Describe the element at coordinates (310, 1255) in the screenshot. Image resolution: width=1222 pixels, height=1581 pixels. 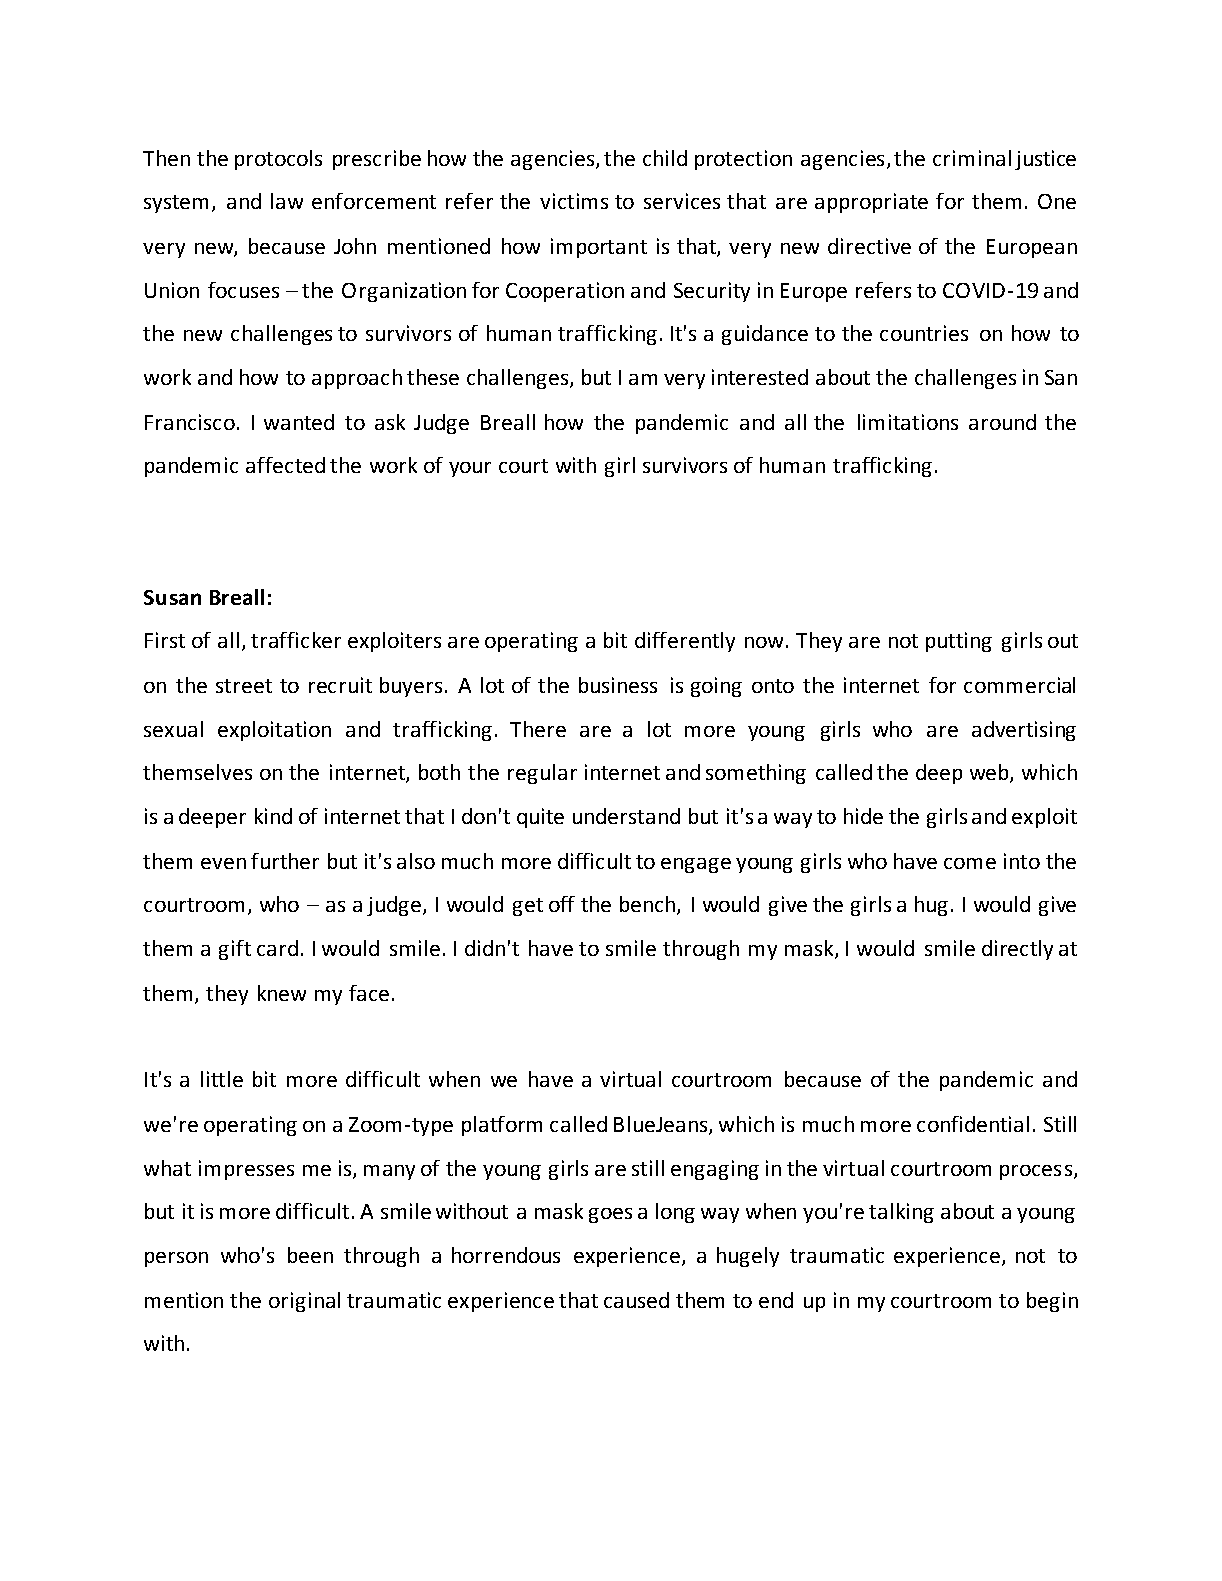
I see `been` at that location.
